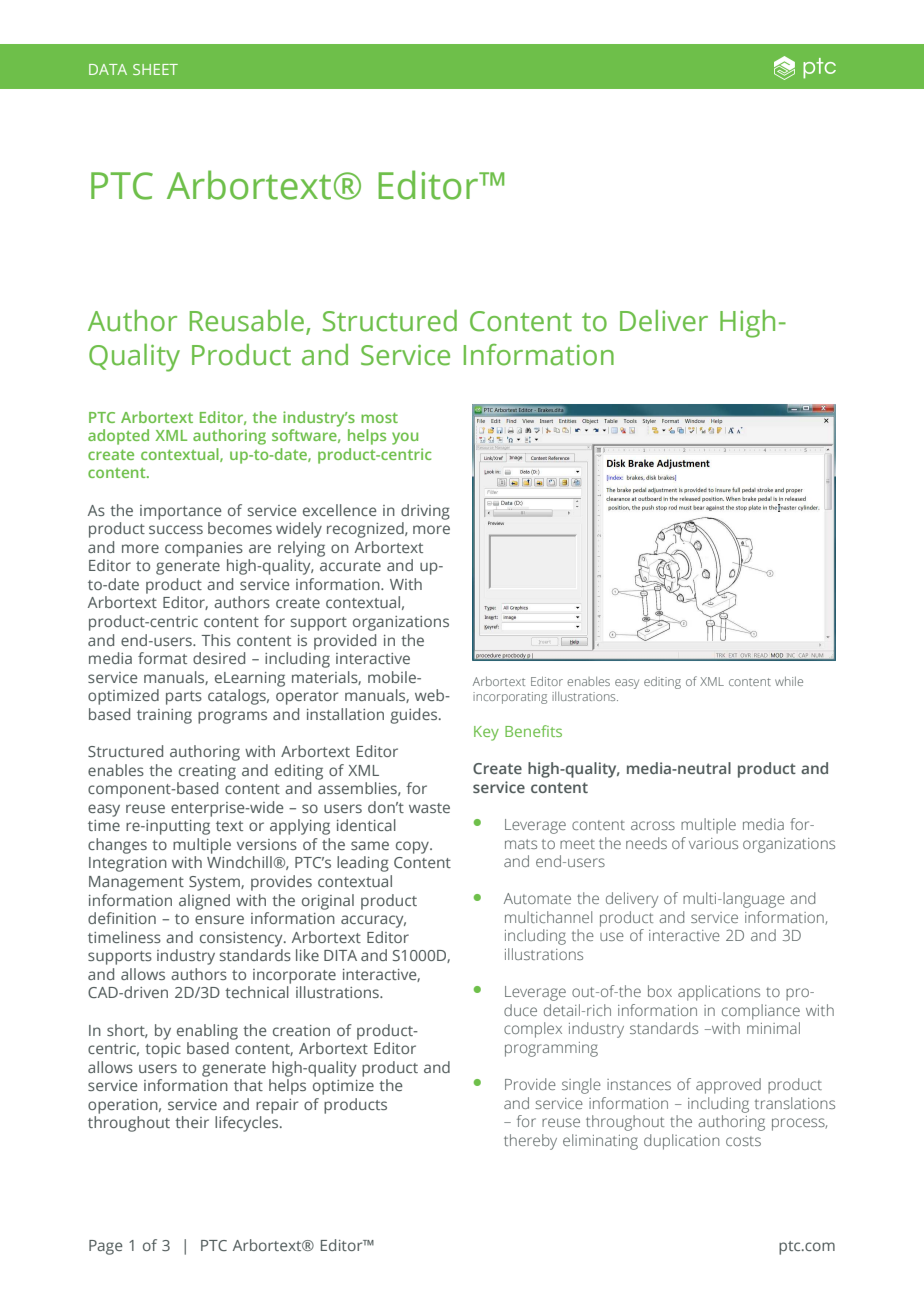 The height and width of the screenshot is (1308, 924). Describe the element at coordinates (106, 1247) in the screenshot. I see `Page` at that location.
